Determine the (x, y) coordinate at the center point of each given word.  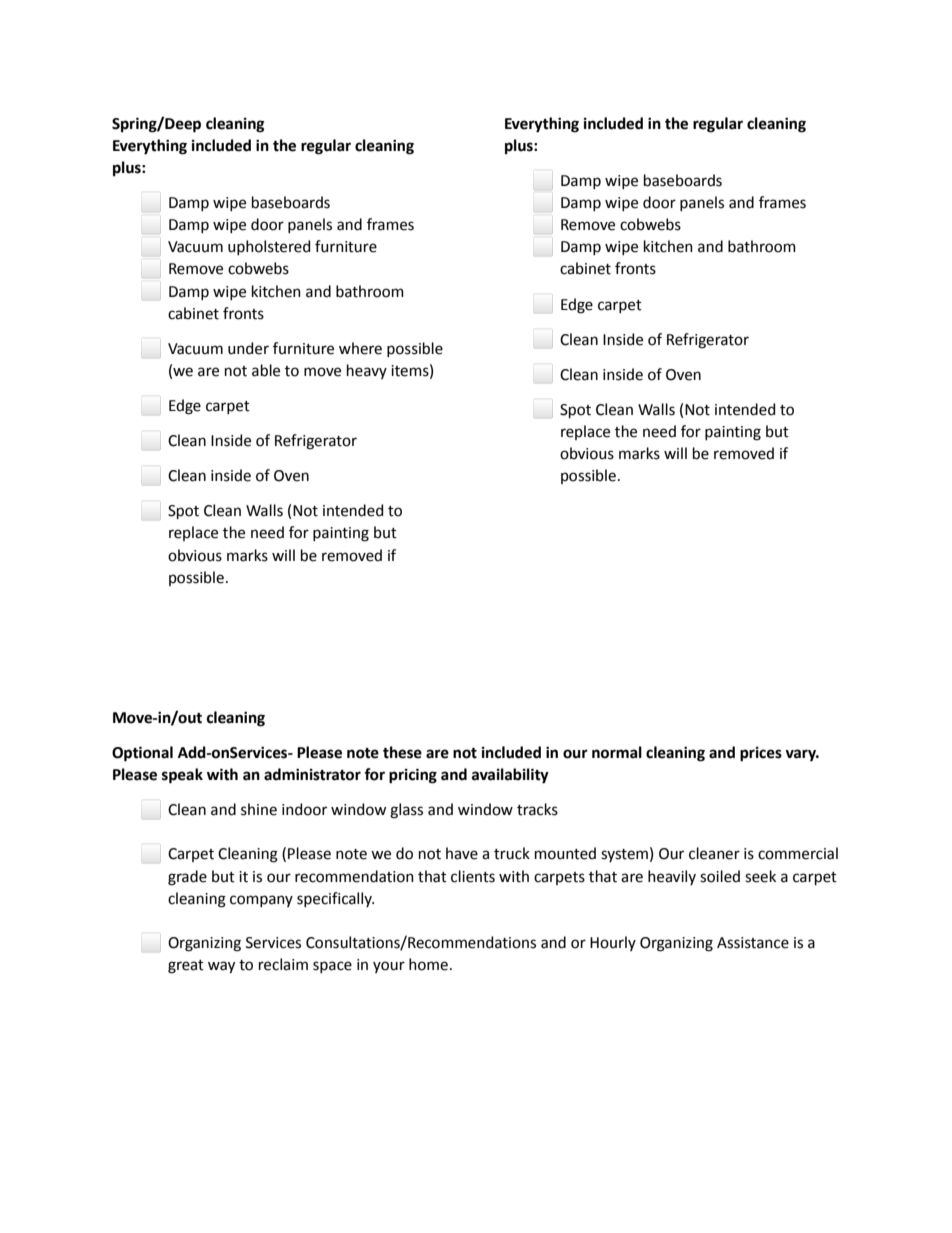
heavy (367, 371)
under (248, 348)
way (221, 967)
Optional (142, 754)
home (428, 964)
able (266, 370)
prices (761, 754)
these (402, 752)
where (360, 348)
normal (617, 752)
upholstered (269, 247)
